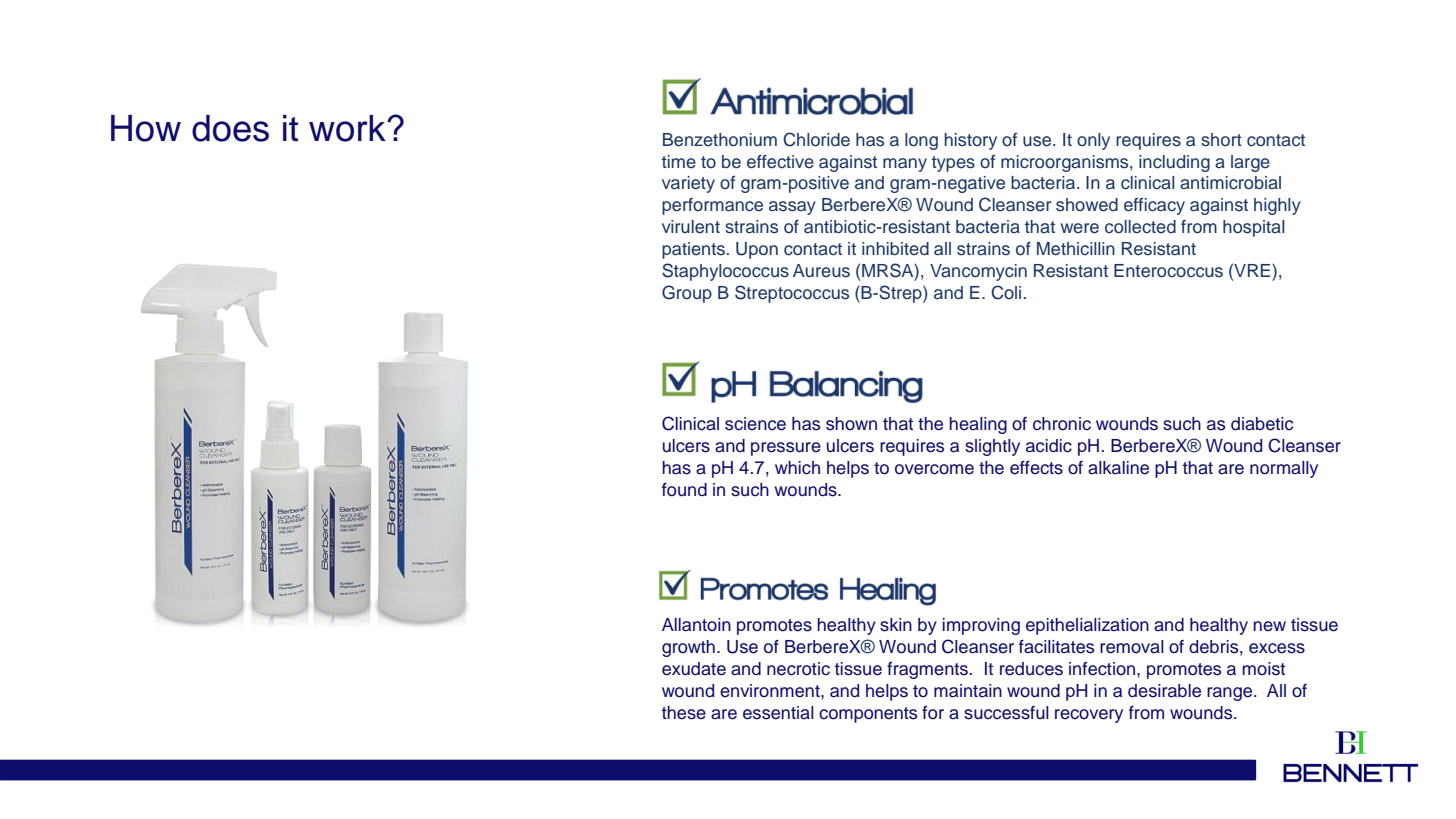 Image resolution: width=1456 pixels, height=819 pixels. I want to click on environment, so click(771, 691).
